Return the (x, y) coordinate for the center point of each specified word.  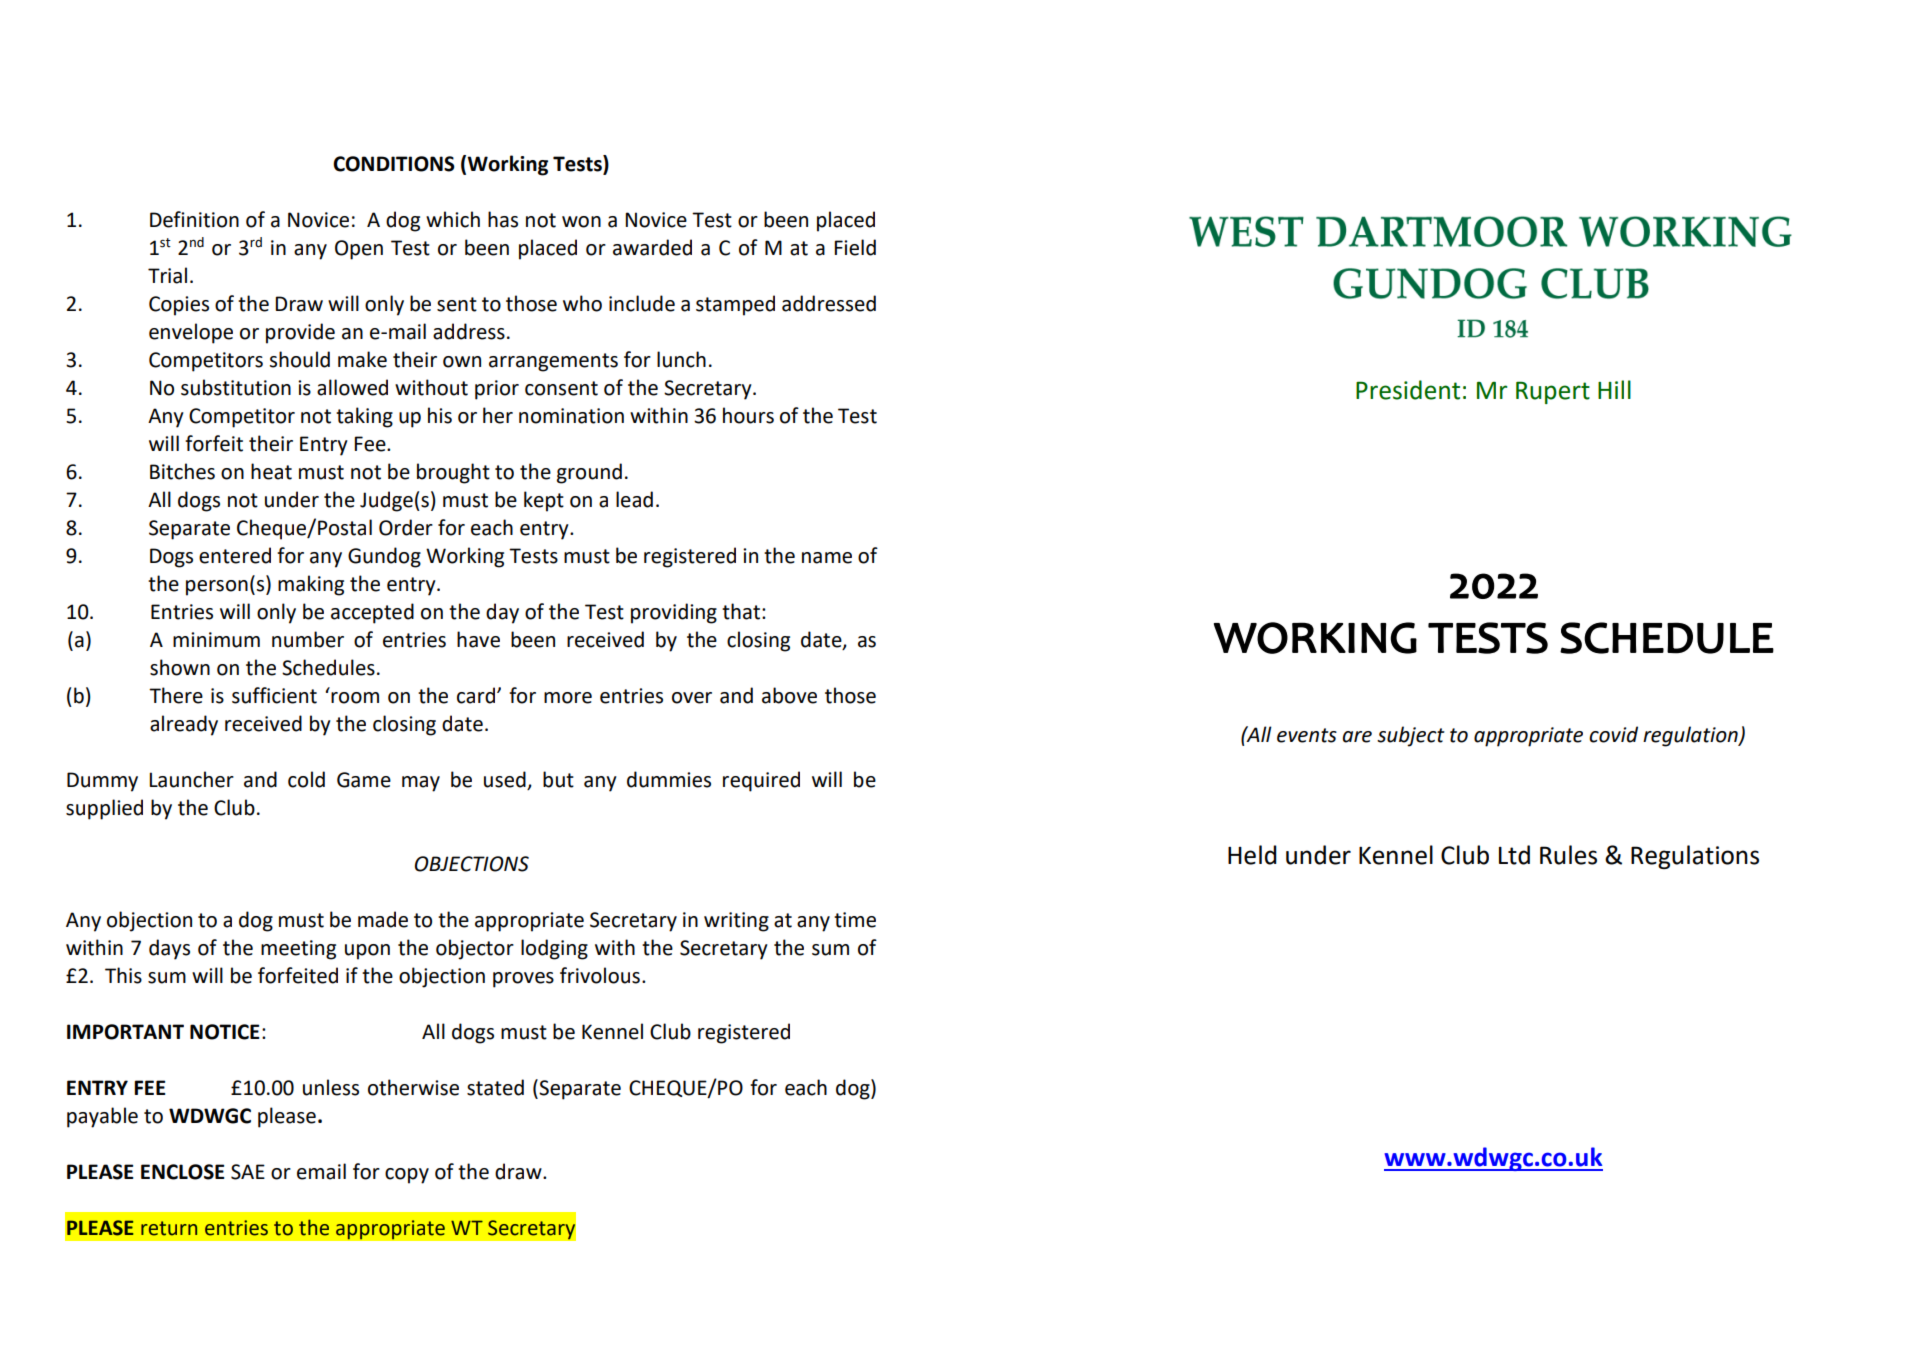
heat (271, 471)
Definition (194, 219)
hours (748, 415)
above (789, 695)
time (855, 920)
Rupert (1553, 392)
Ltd (1514, 855)
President (1408, 390)
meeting (298, 950)
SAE (248, 1172)
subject (1411, 736)
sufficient (274, 695)
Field (855, 247)
